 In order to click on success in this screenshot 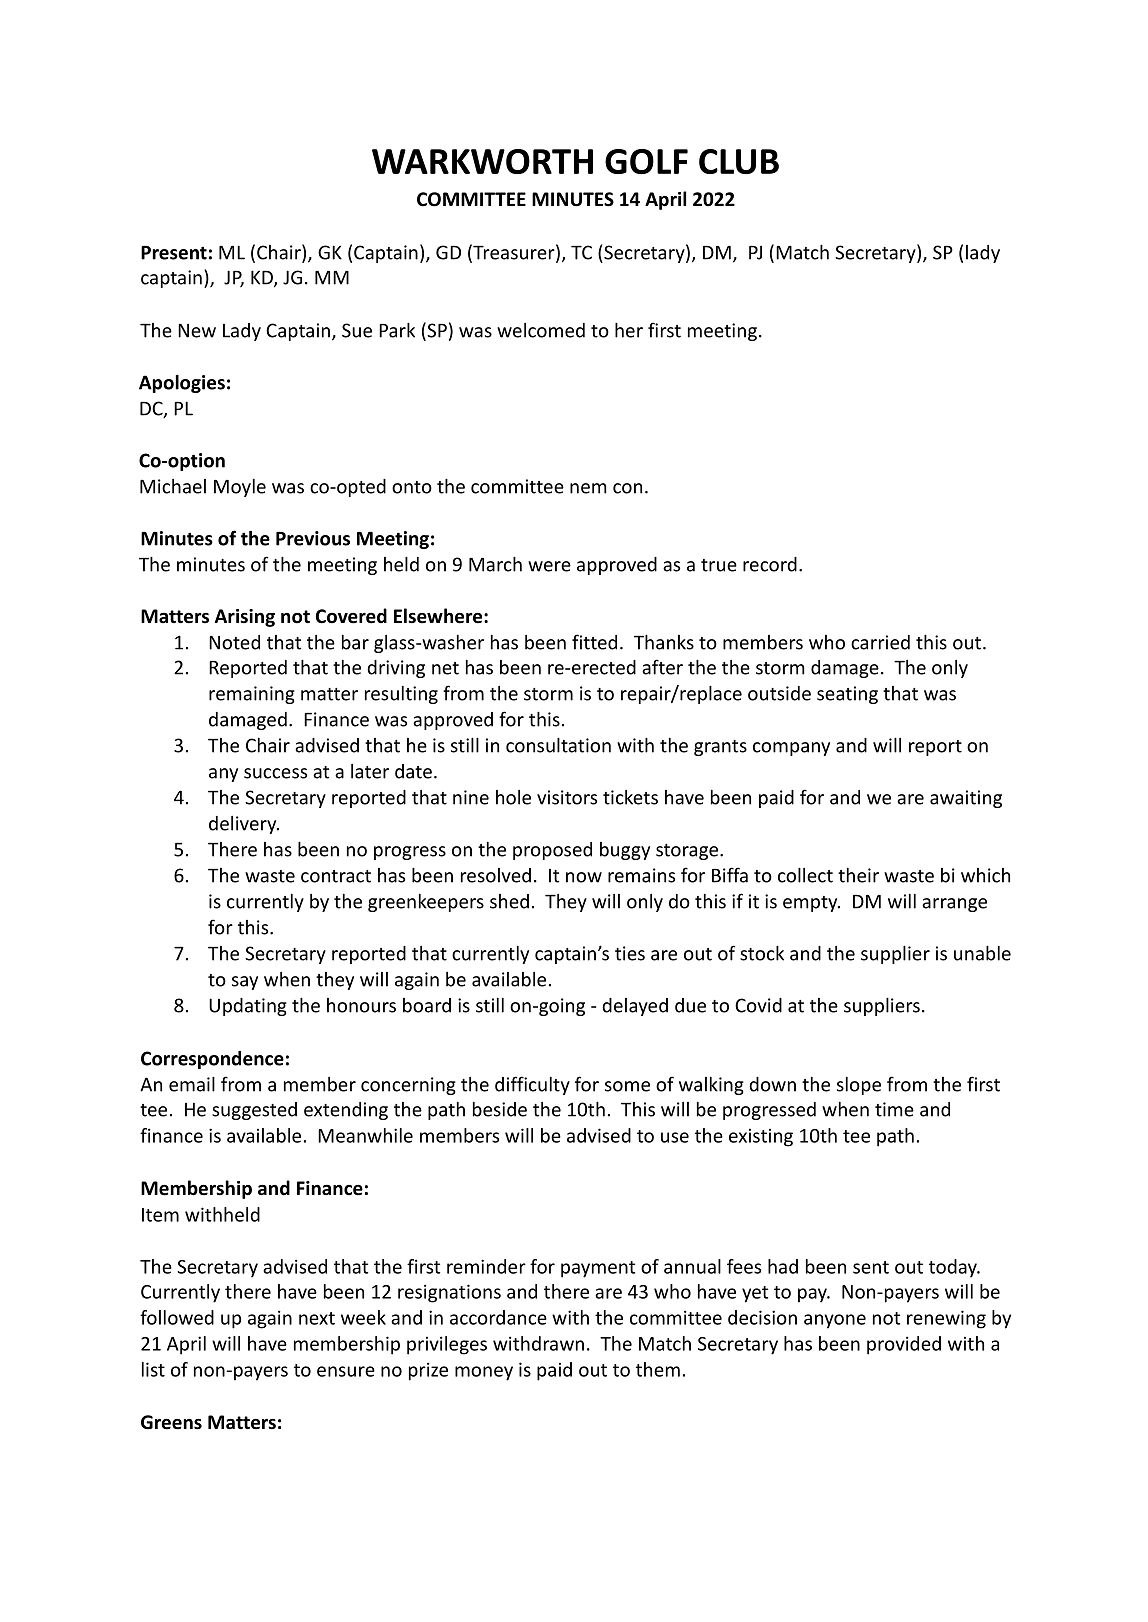, I will do `click(275, 773)`.
